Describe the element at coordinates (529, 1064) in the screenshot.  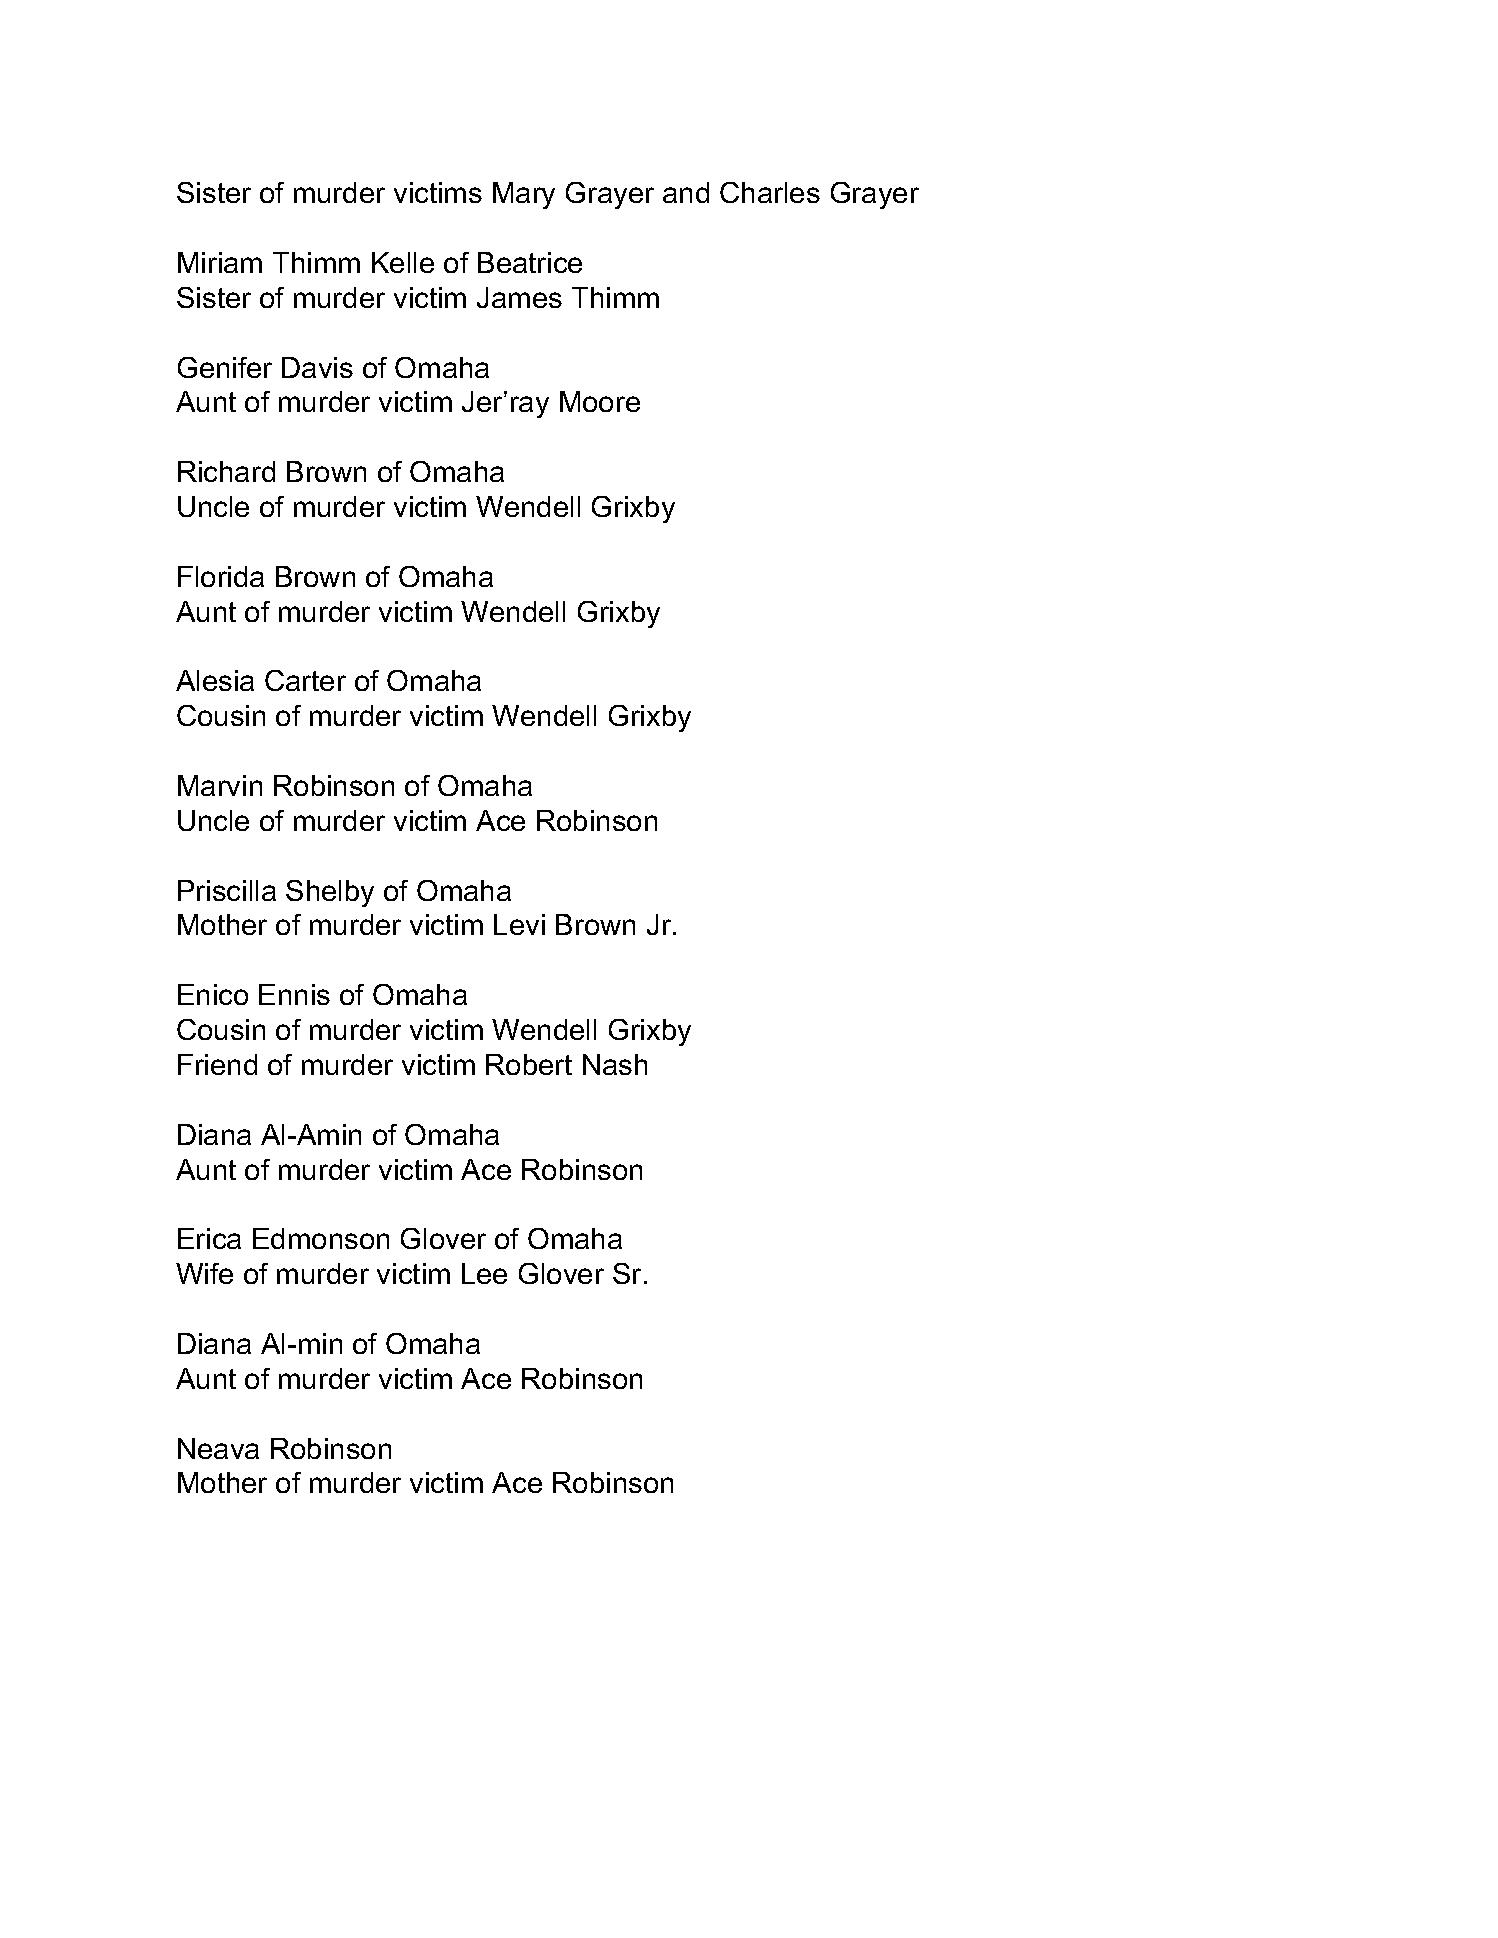
I see `Robert` at that location.
